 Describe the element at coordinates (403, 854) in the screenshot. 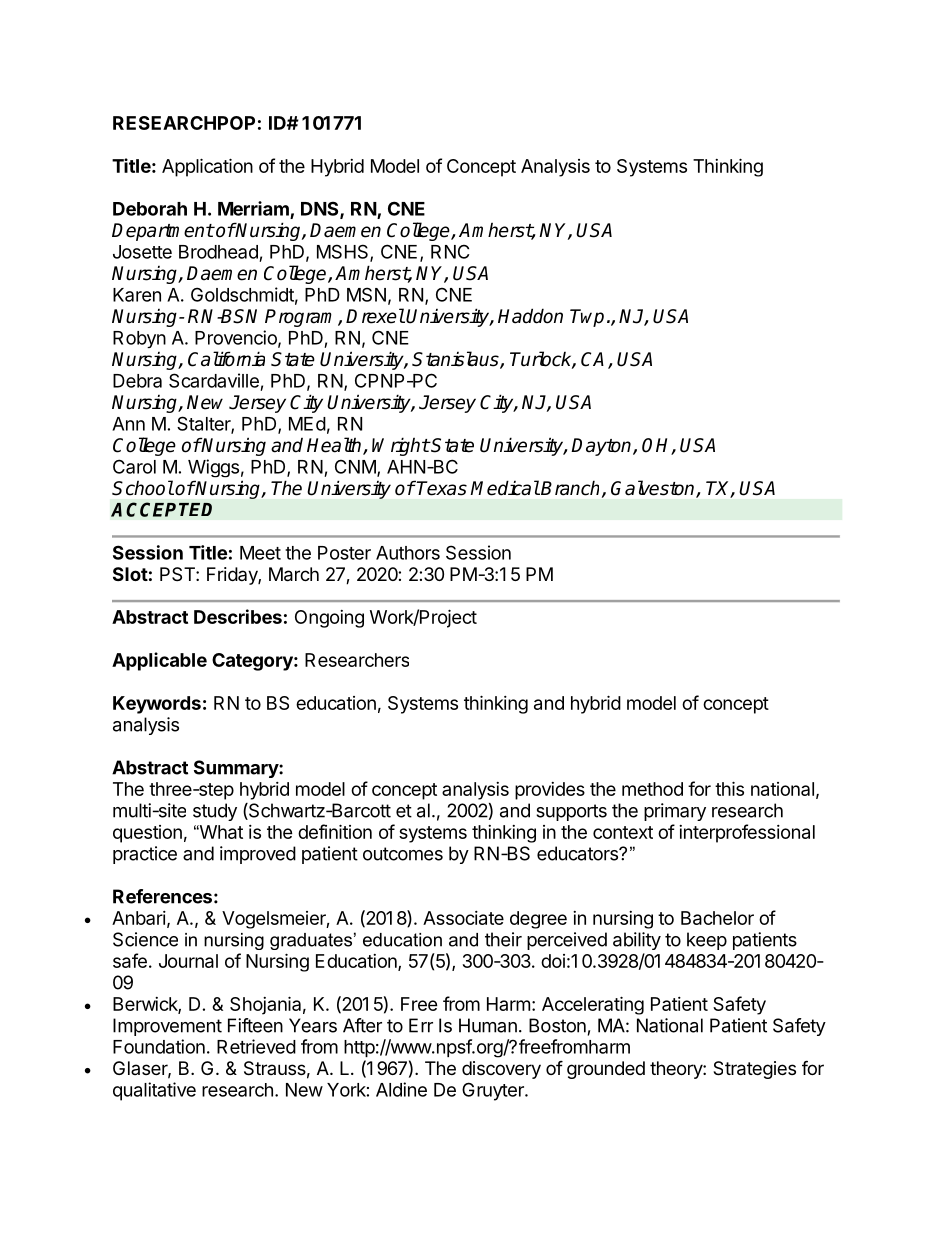

I see `outcomes` at that location.
